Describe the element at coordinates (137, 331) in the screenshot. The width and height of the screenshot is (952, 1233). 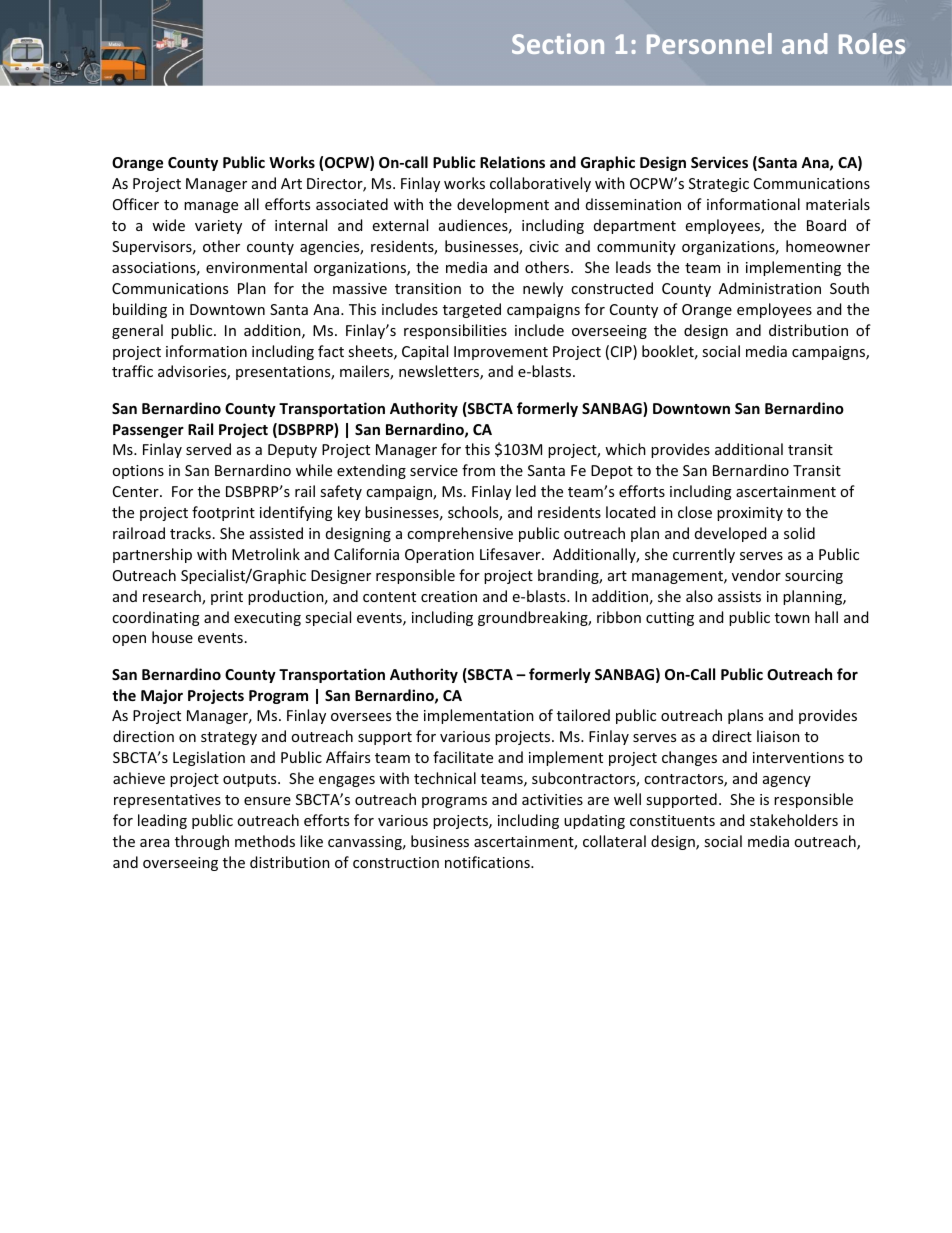
I see `general` at that location.
